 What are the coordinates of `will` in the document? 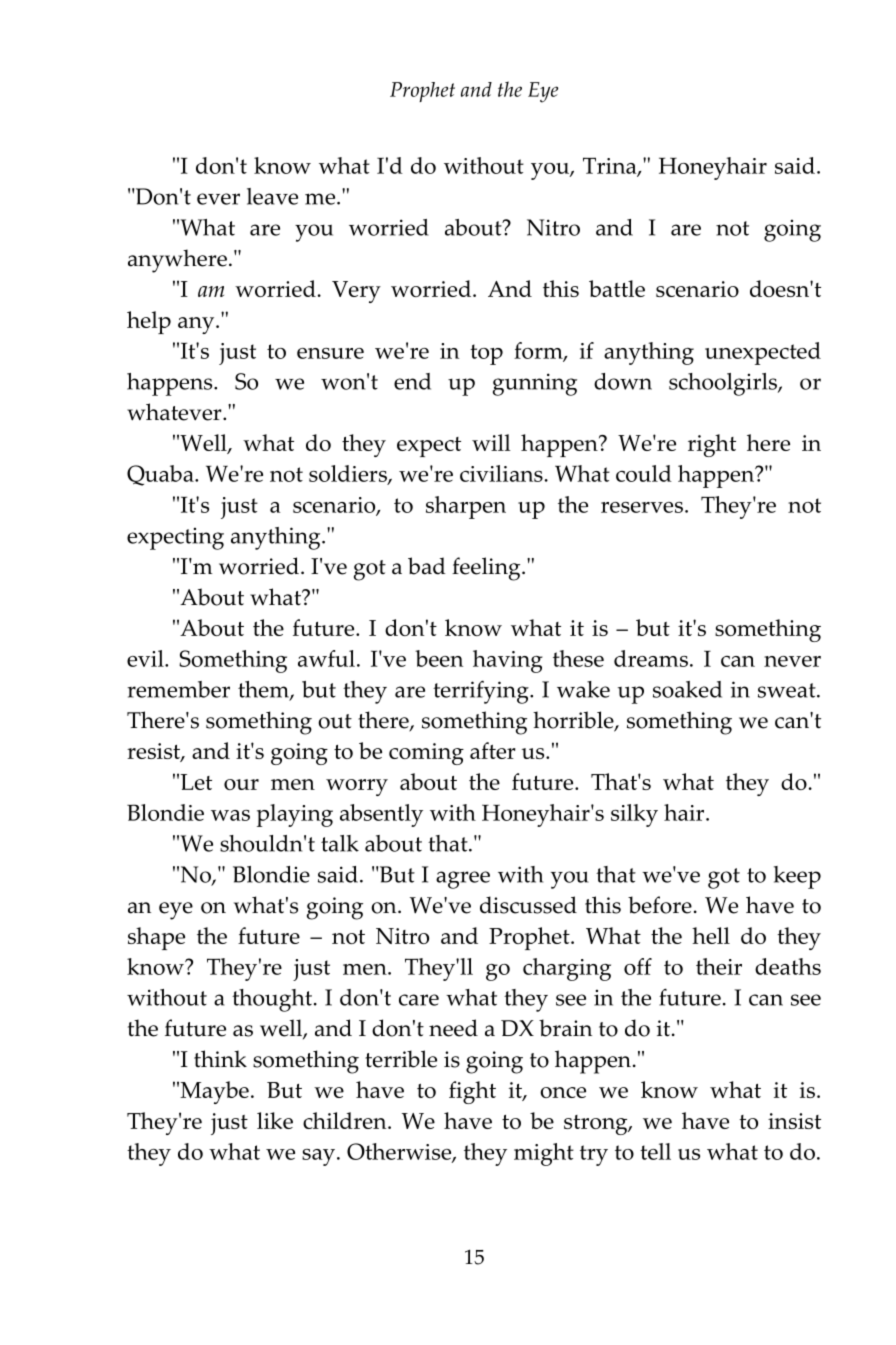 It's located at (491, 442).
